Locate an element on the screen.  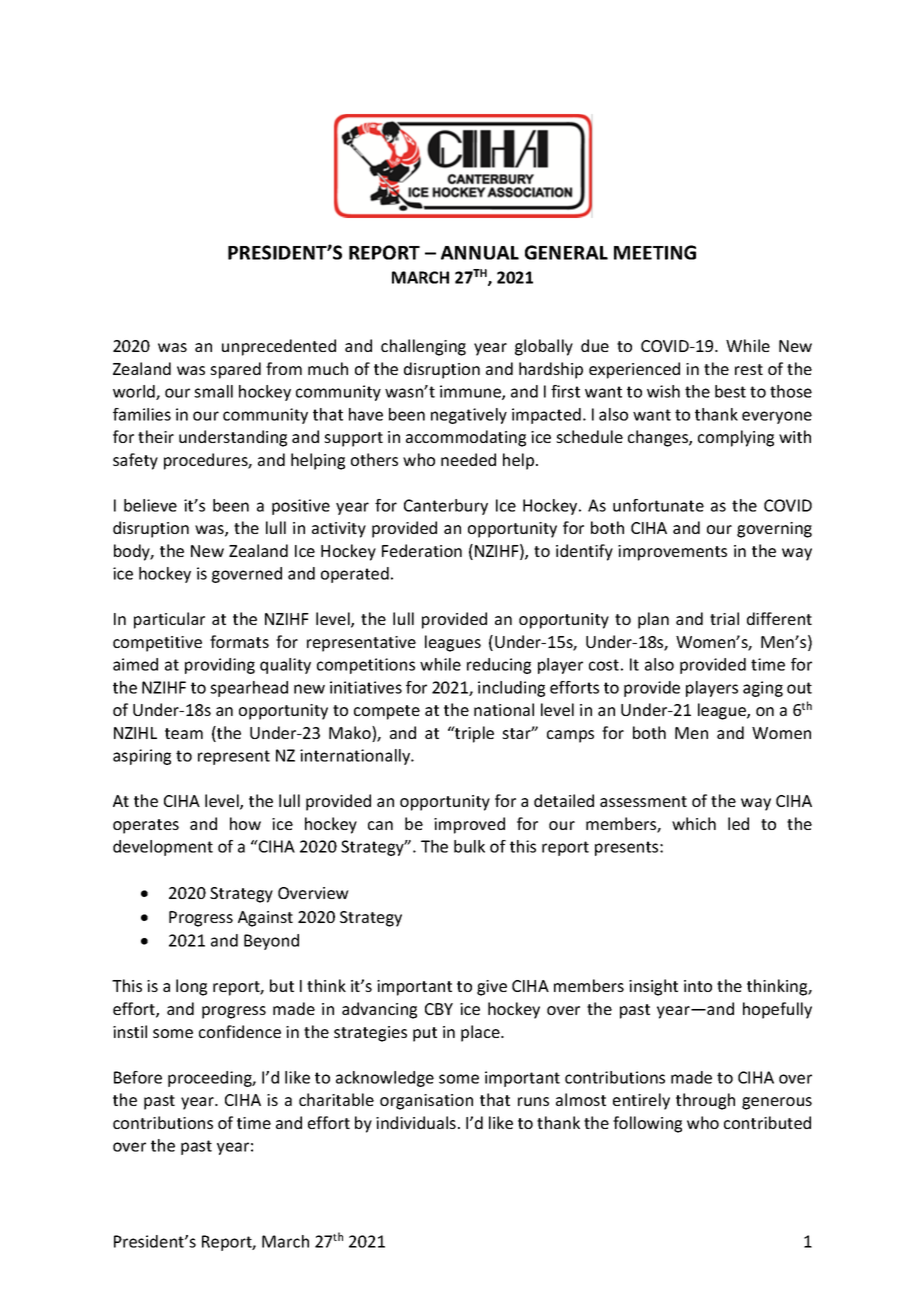
unprecedented is located at coordinates (279, 347).
